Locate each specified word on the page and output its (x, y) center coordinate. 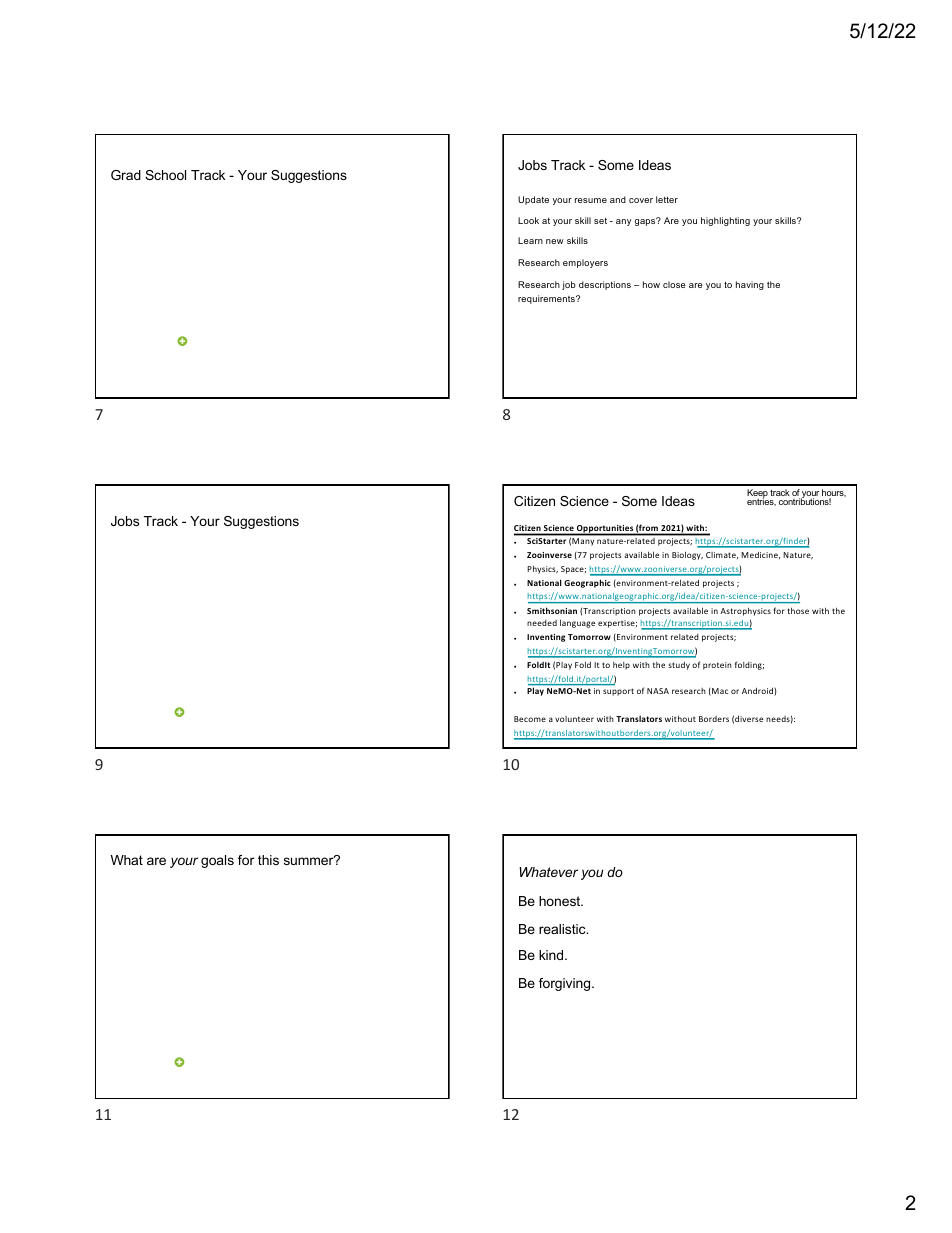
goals (217, 861)
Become (530, 719)
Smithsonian (552, 610)
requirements (547, 299)
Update (533, 200)
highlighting (725, 221)
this (268, 860)
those (798, 610)
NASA (658, 691)
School (165, 175)
